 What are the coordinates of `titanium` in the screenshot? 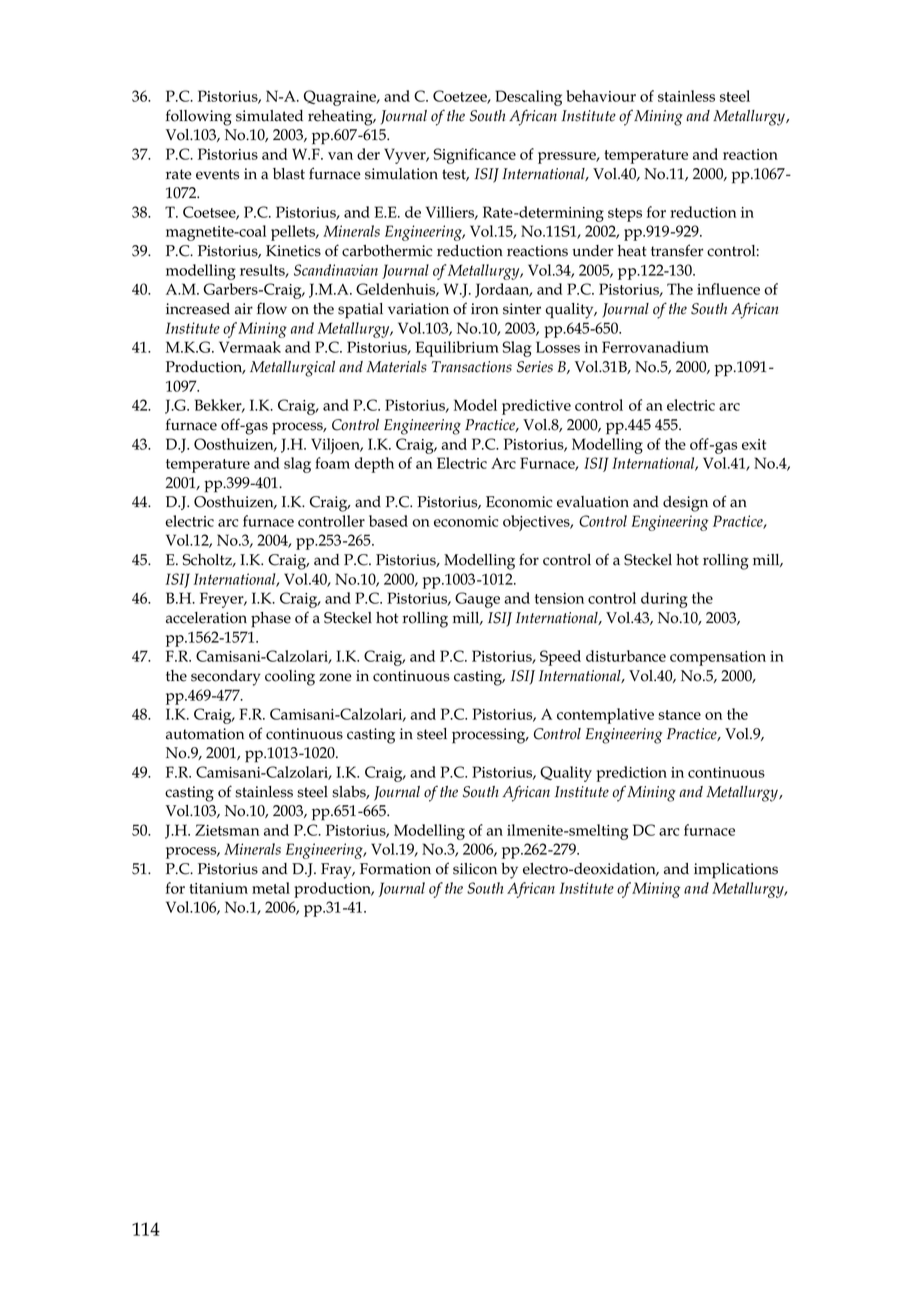 It's located at (218, 888).
